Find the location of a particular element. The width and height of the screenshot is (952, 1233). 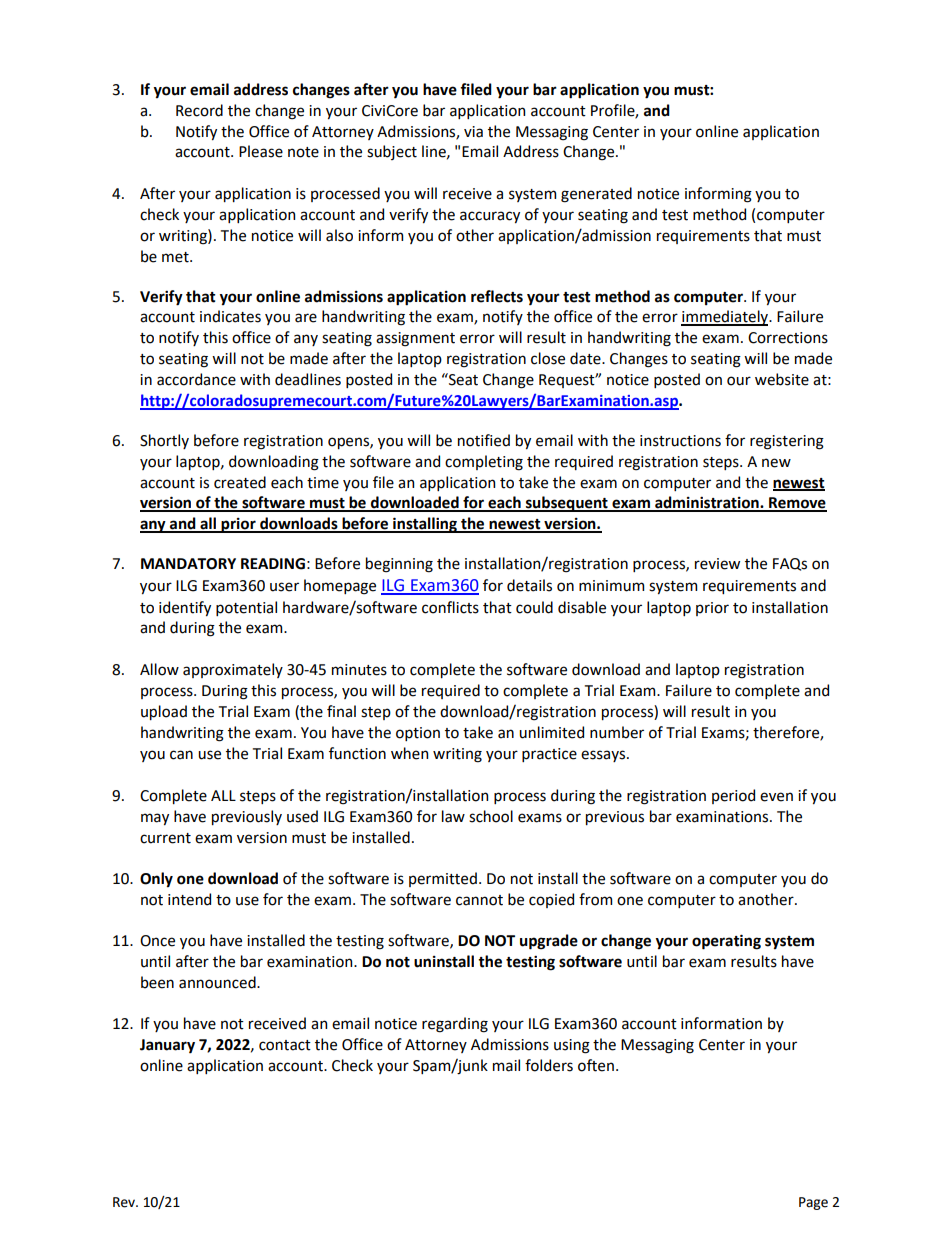

generated is located at coordinates (596, 195).
